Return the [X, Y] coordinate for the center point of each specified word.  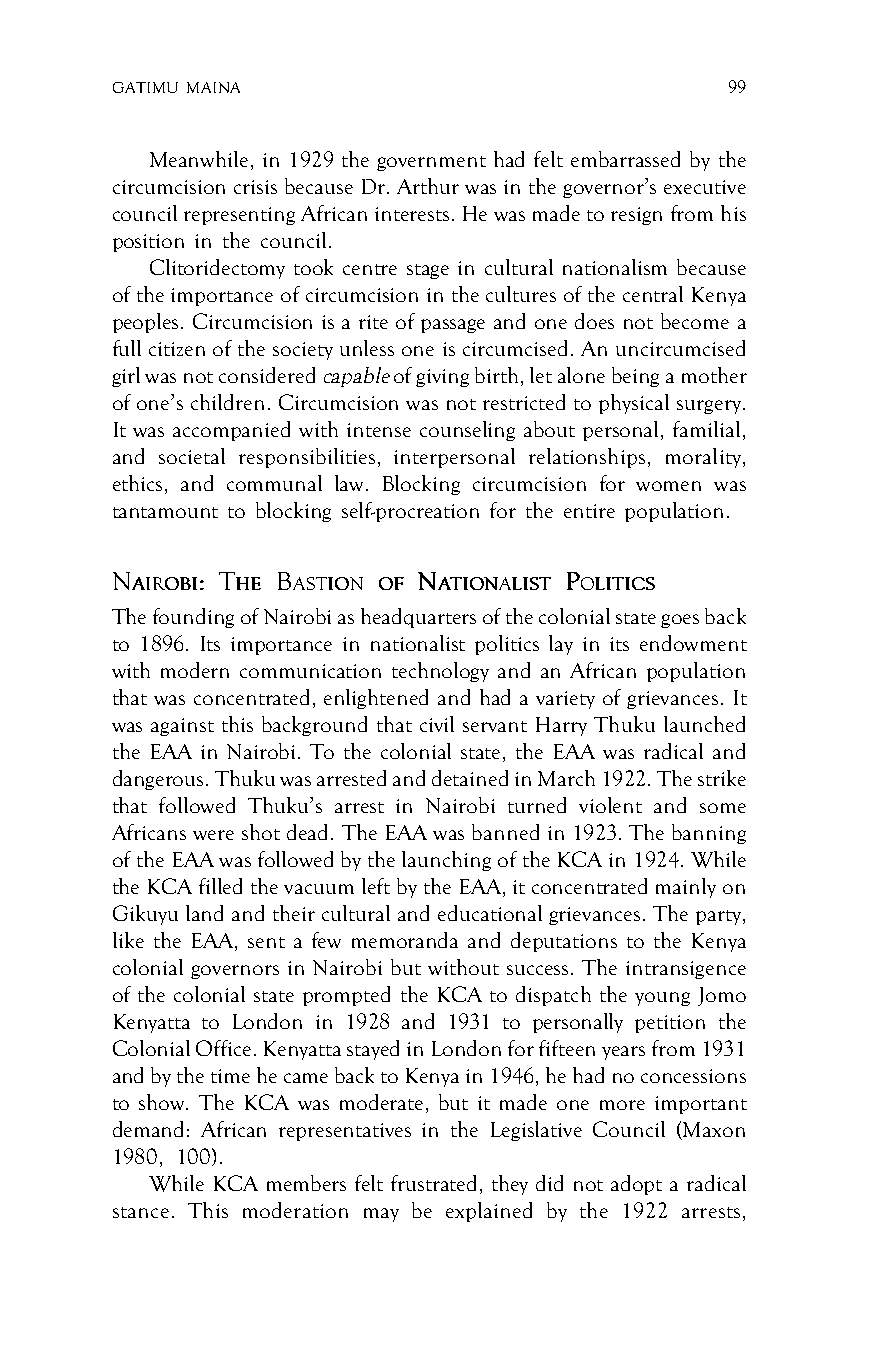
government [431, 163]
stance [141, 1212]
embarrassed [625, 159]
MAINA [213, 87]
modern [195, 670]
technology [440, 672]
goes [680, 621]
